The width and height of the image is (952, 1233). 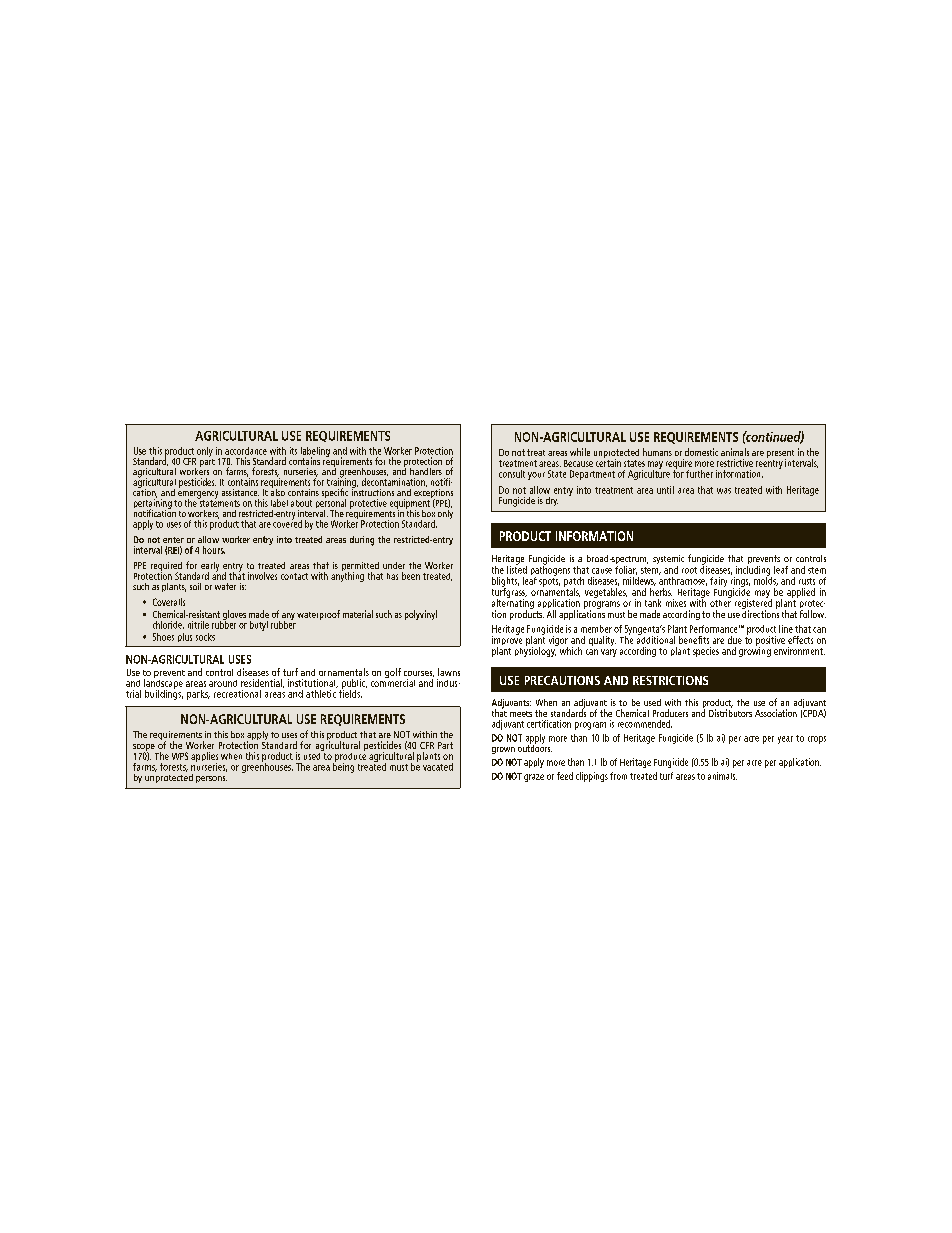 I want to click on persons, so click(x=211, y=779).
